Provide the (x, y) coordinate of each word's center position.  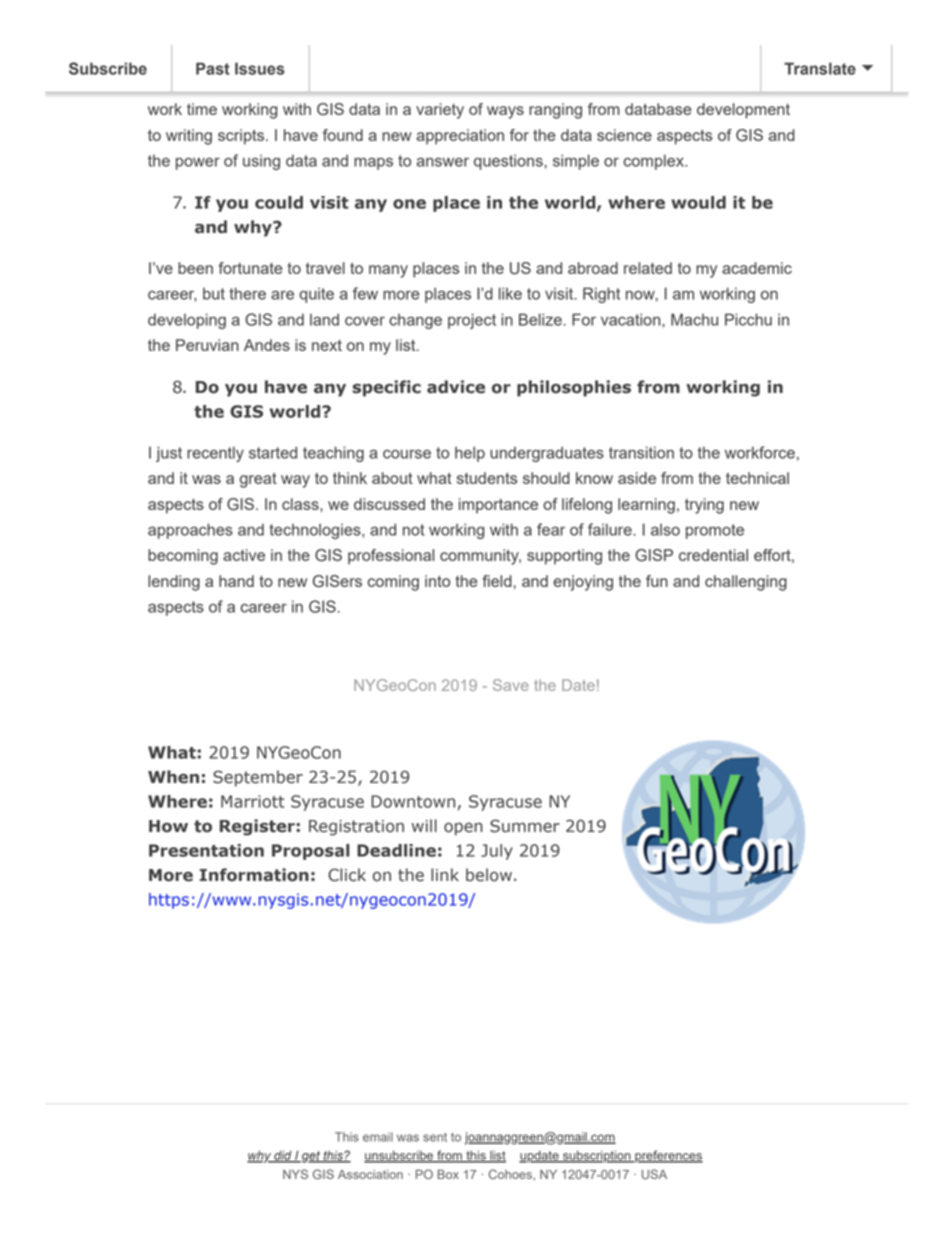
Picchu (748, 319)
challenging (746, 583)
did (283, 1156)
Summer (525, 826)
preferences (668, 1156)
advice (456, 387)
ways (505, 112)
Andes (267, 345)
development (743, 111)
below (489, 875)
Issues (260, 68)
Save (511, 685)
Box (448, 1174)
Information (254, 875)
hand (236, 581)
